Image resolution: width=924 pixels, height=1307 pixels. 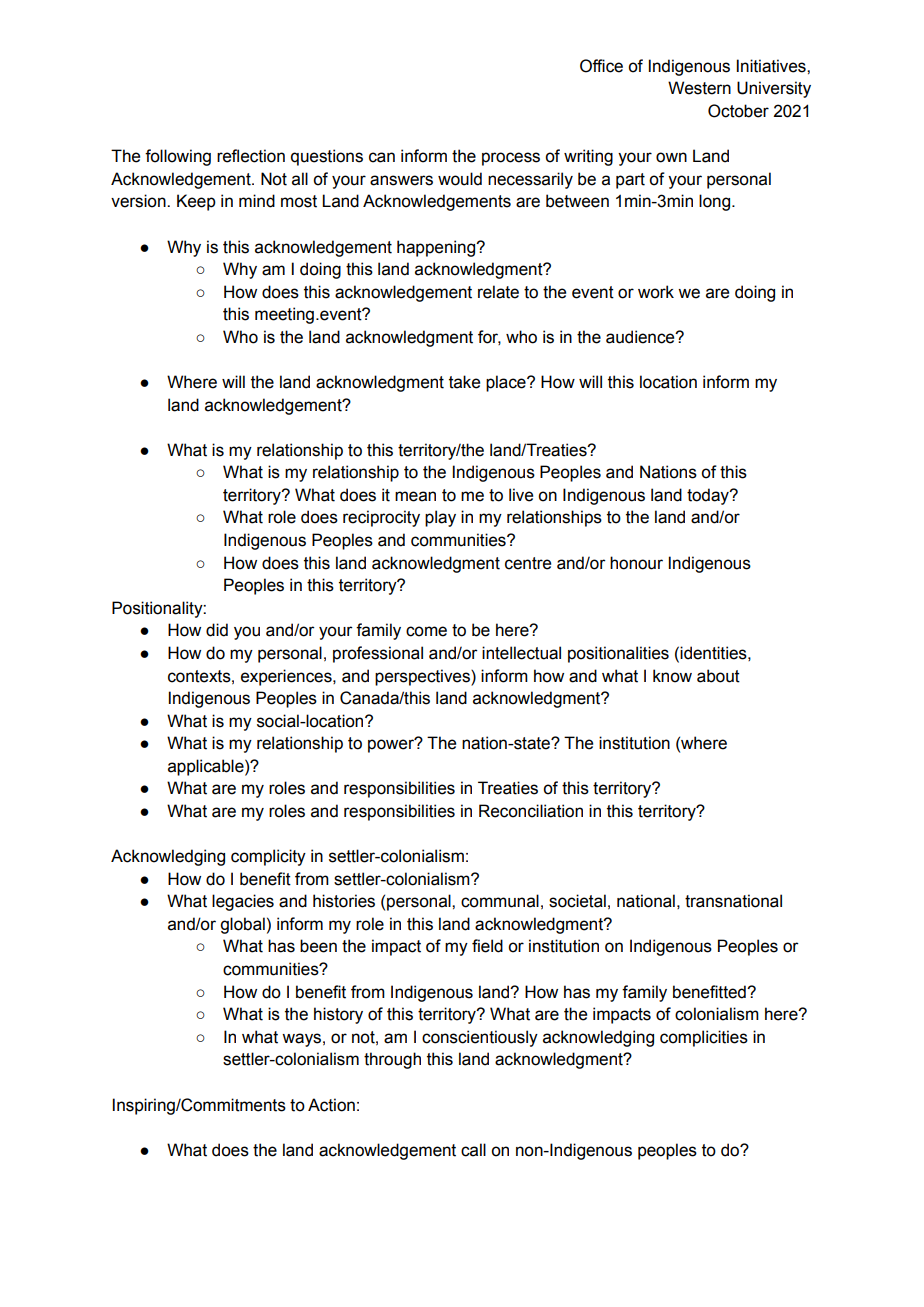 What do you see at coordinates (196, 202) in the screenshot?
I see `Keep` at bounding box center [196, 202].
